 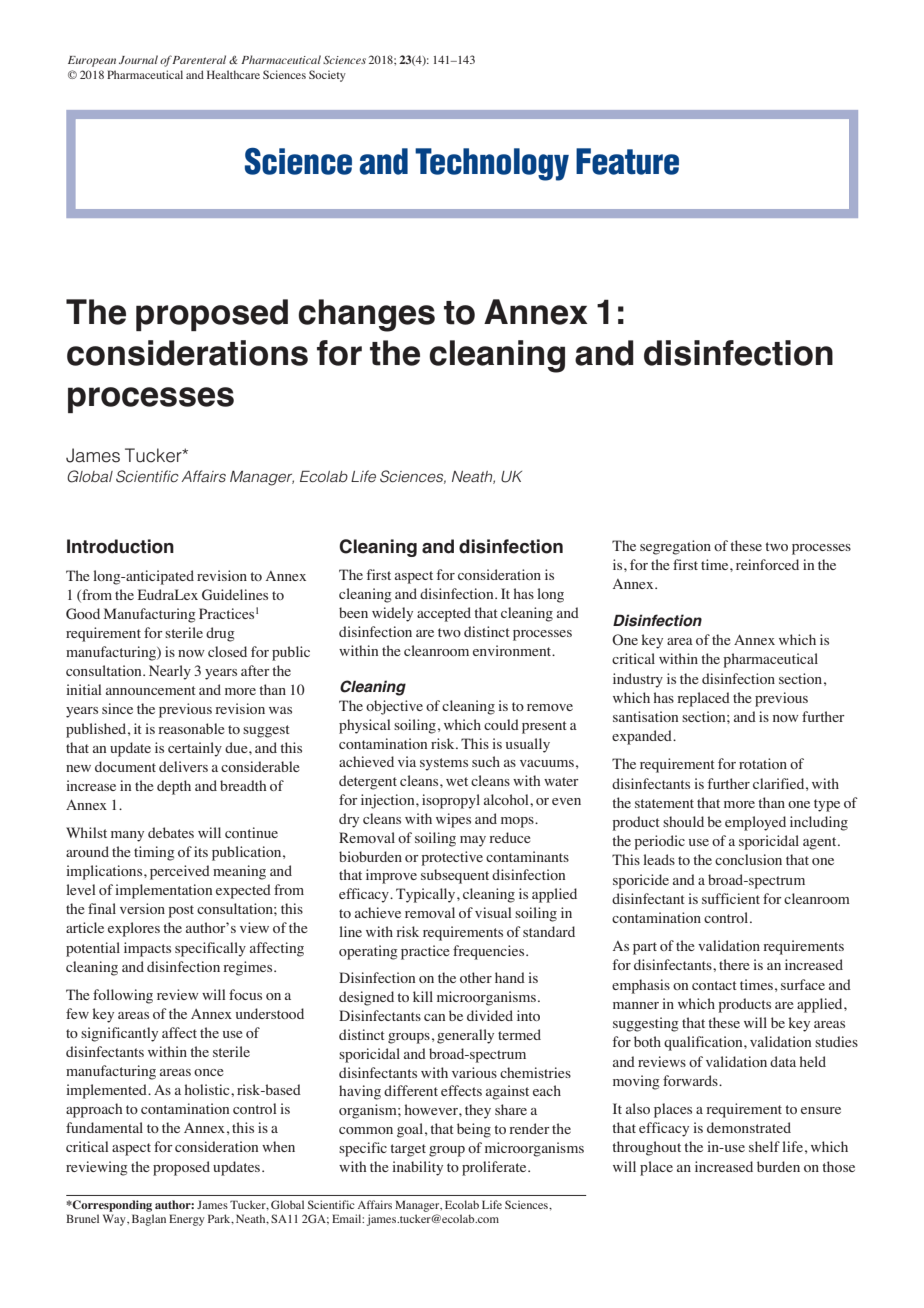 What do you see at coordinates (181, 911) in the page?
I see `post` at bounding box center [181, 911].
